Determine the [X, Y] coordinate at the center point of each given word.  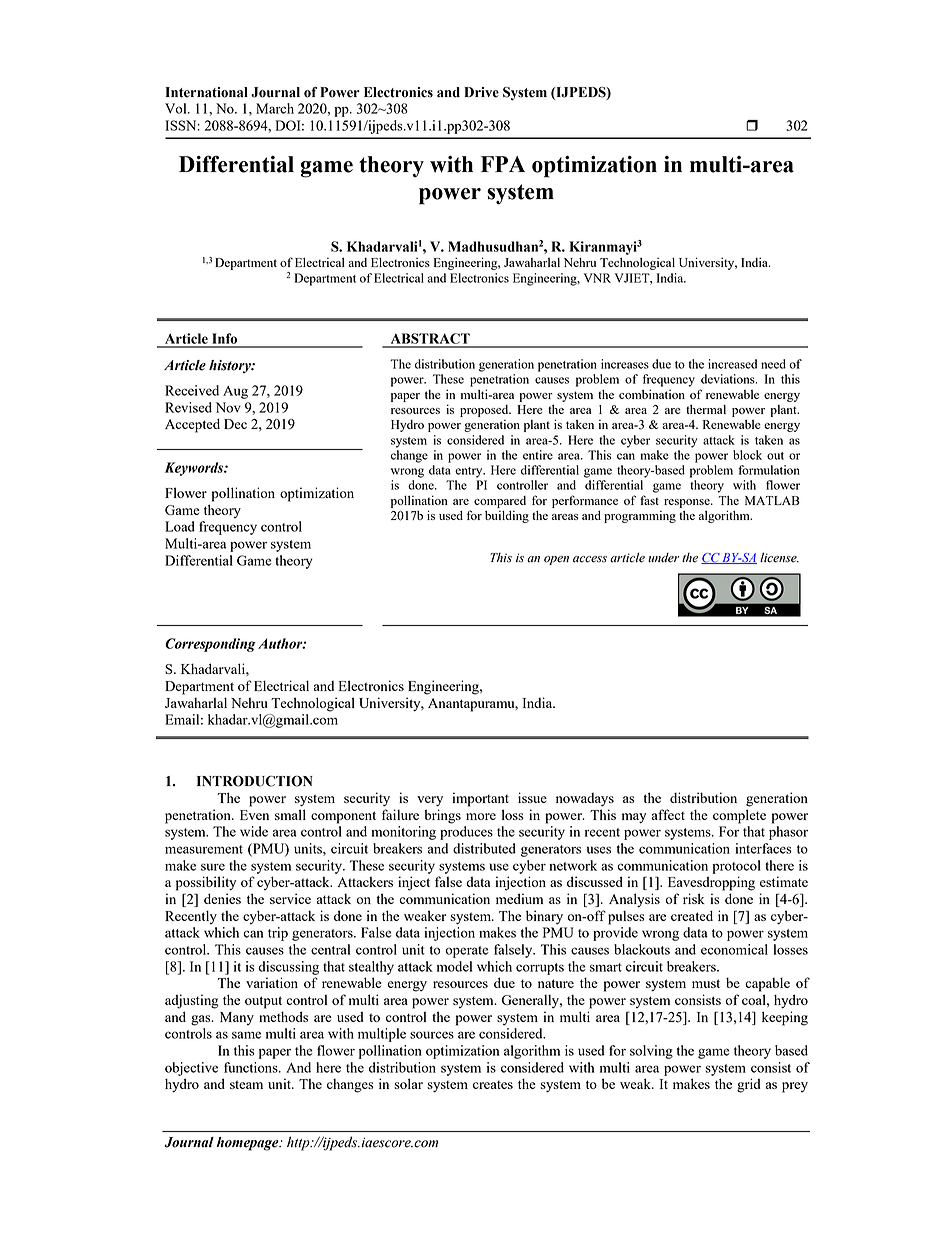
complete [739, 816]
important [480, 799]
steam [246, 1084]
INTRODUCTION [255, 781]
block [747, 455]
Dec [235, 424]
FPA [503, 164]
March [275, 108]
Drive [481, 92]
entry [470, 472]
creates [493, 1085]
